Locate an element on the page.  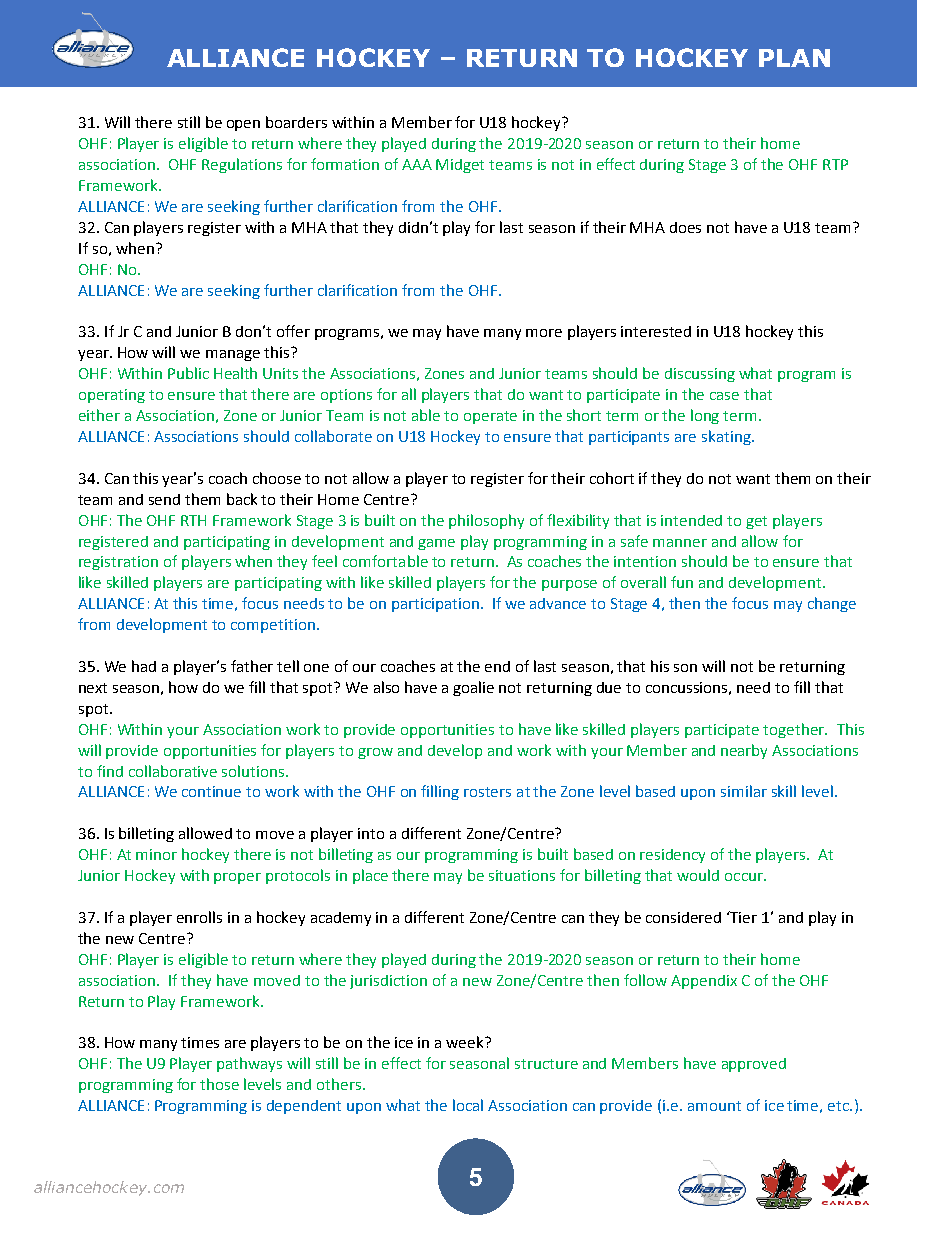
local is located at coordinates (468, 1105).
